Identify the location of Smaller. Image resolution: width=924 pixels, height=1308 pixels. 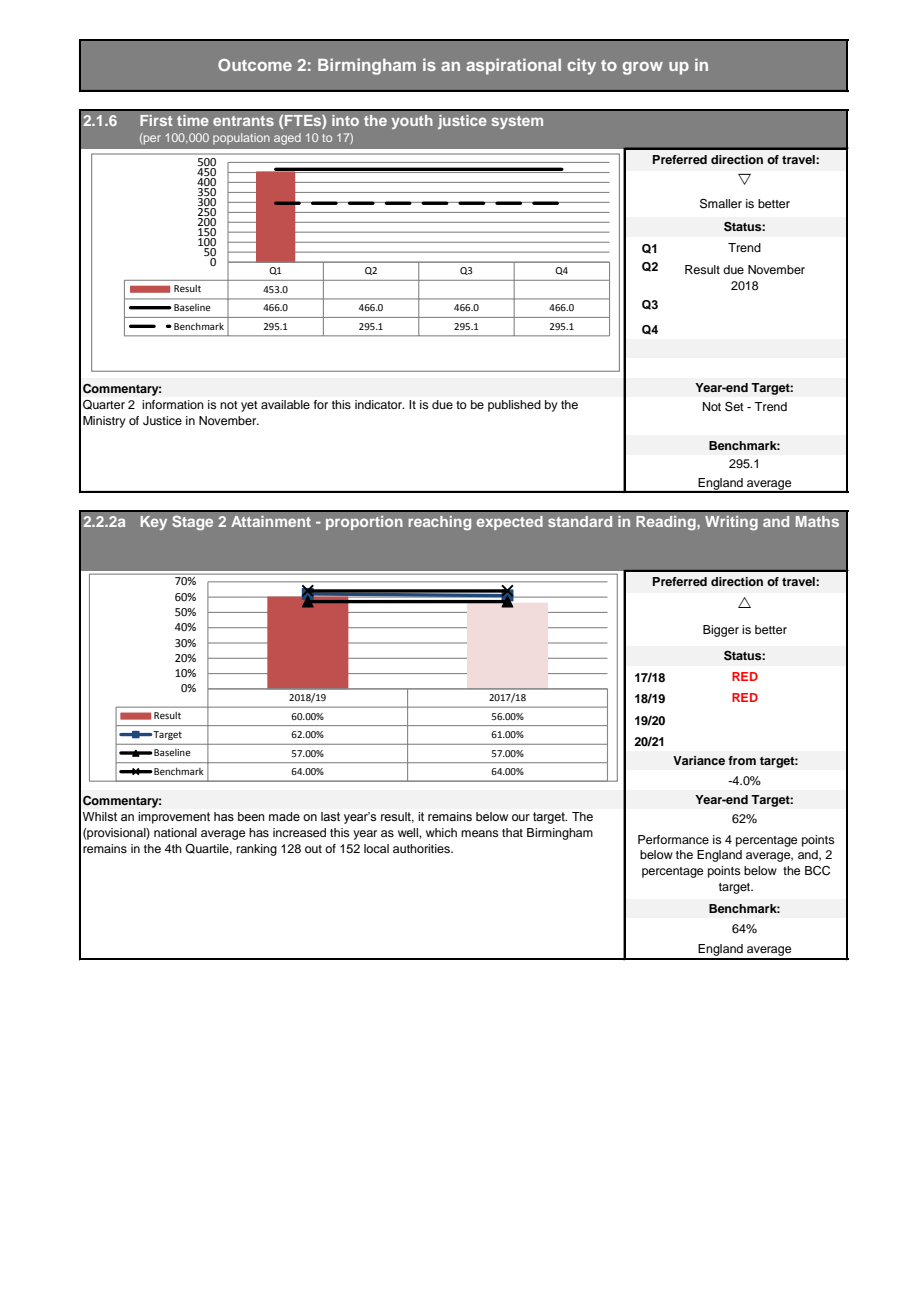
(721, 204).
